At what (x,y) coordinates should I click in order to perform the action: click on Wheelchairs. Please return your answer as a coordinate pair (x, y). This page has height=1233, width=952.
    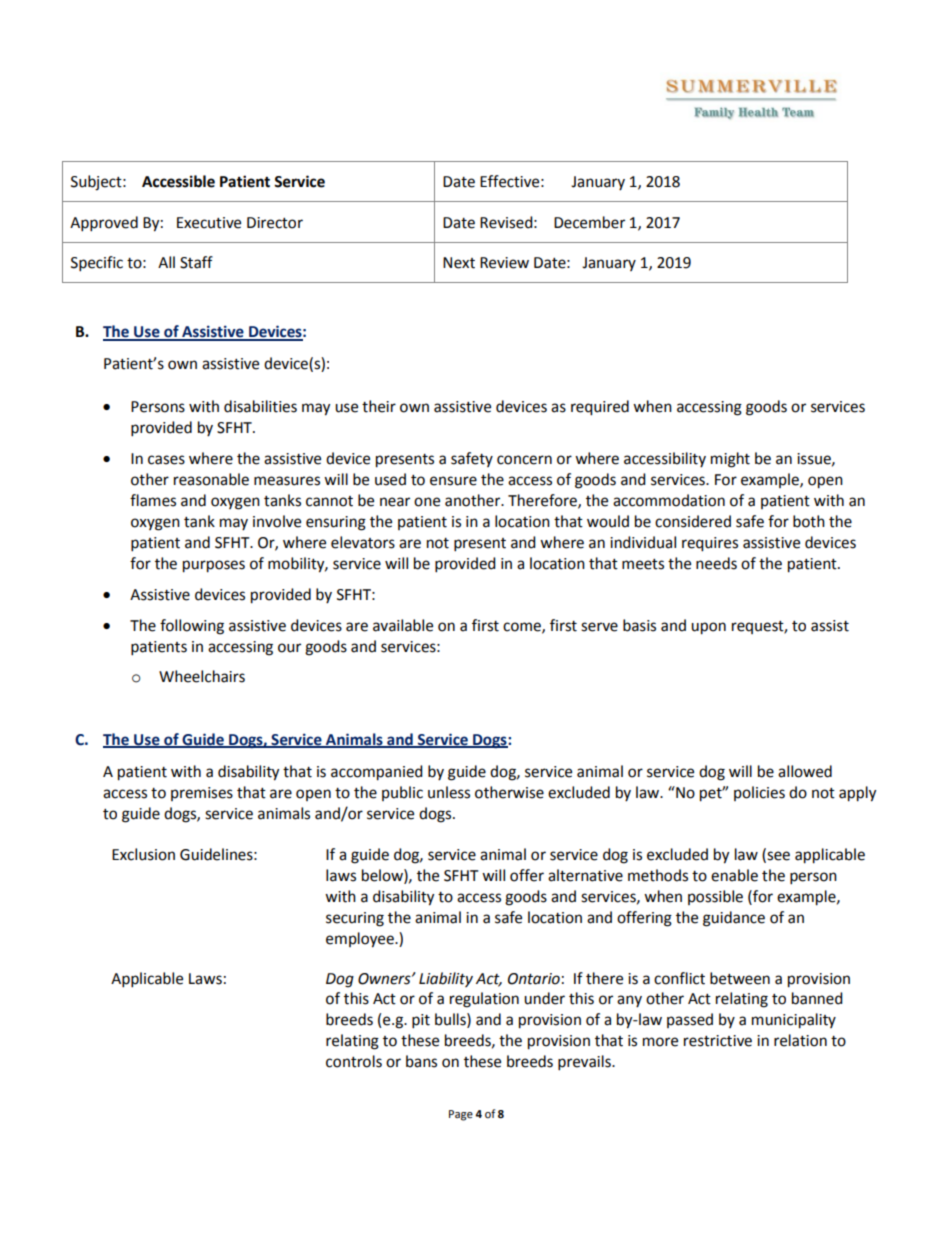
    Looking at the image, I should click on (202, 676).
